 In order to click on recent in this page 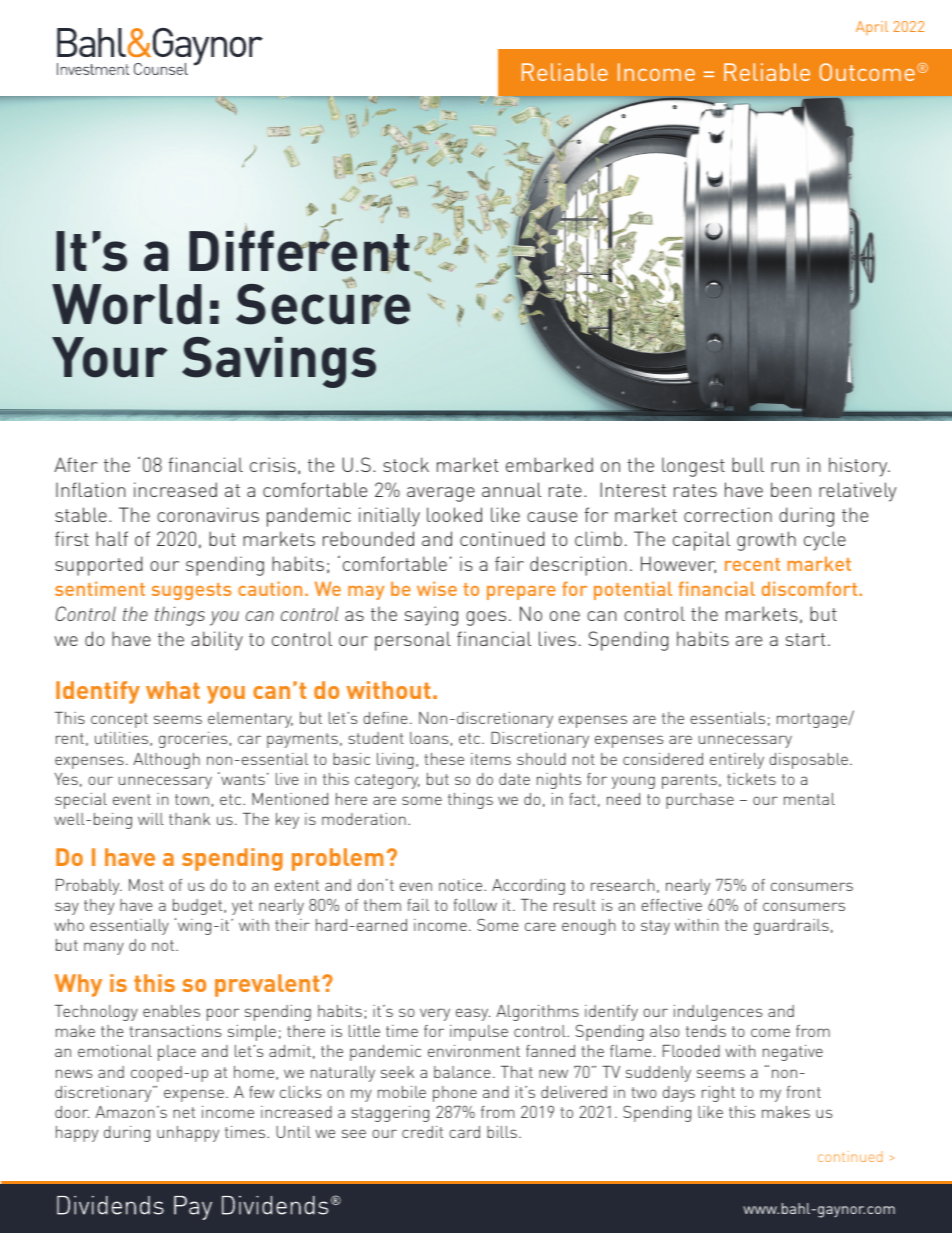, I will do `click(752, 564)`.
